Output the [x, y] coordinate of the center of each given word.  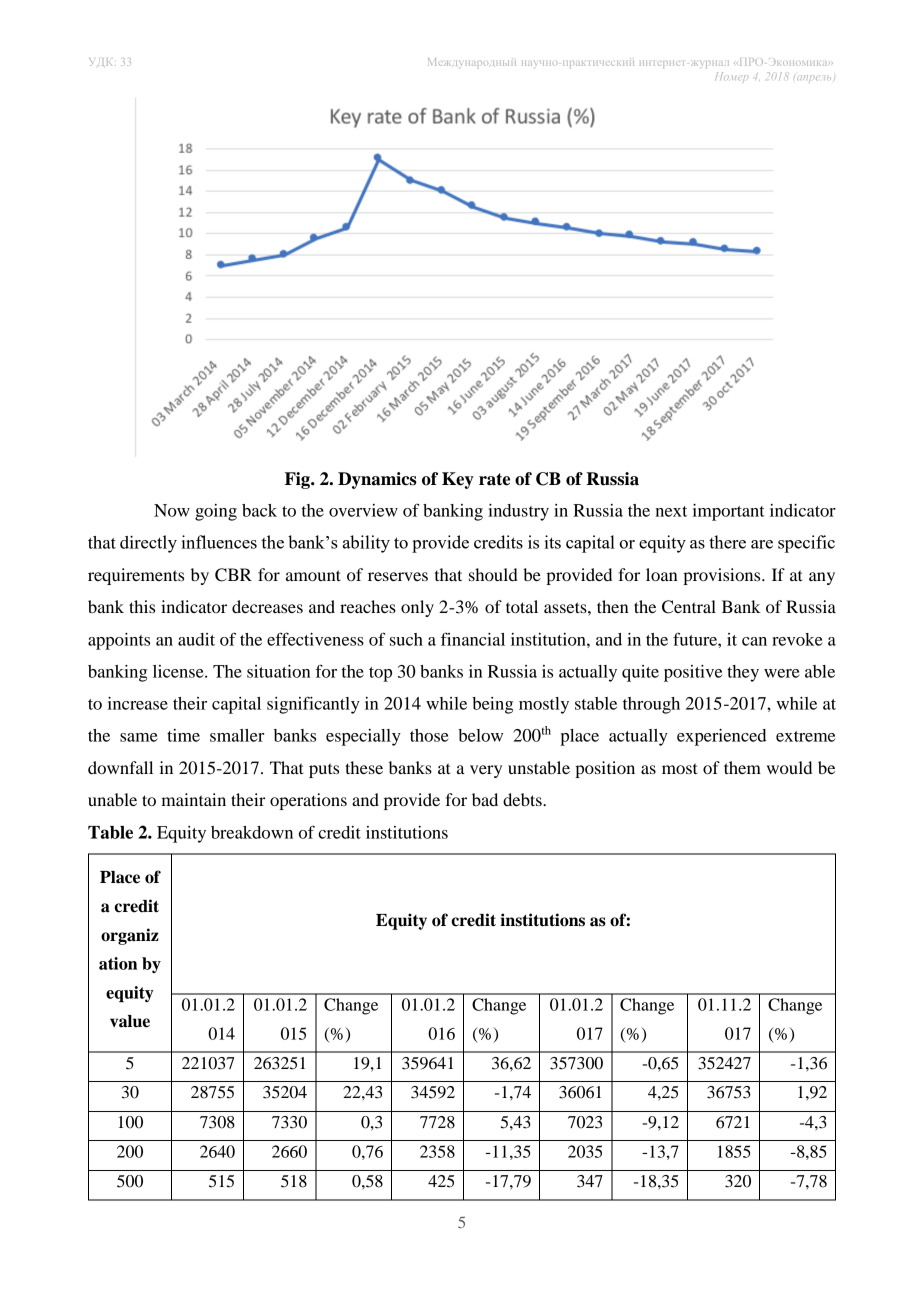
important [729, 512]
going [216, 512]
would [789, 767]
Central [689, 607]
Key [458, 480]
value [130, 1021]
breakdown [252, 832]
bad [485, 799]
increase [138, 703]
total [522, 606]
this [142, 606]
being [492, 705]
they [743, 673]
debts [523, 799]
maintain [193, 799]
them [742, 767]
